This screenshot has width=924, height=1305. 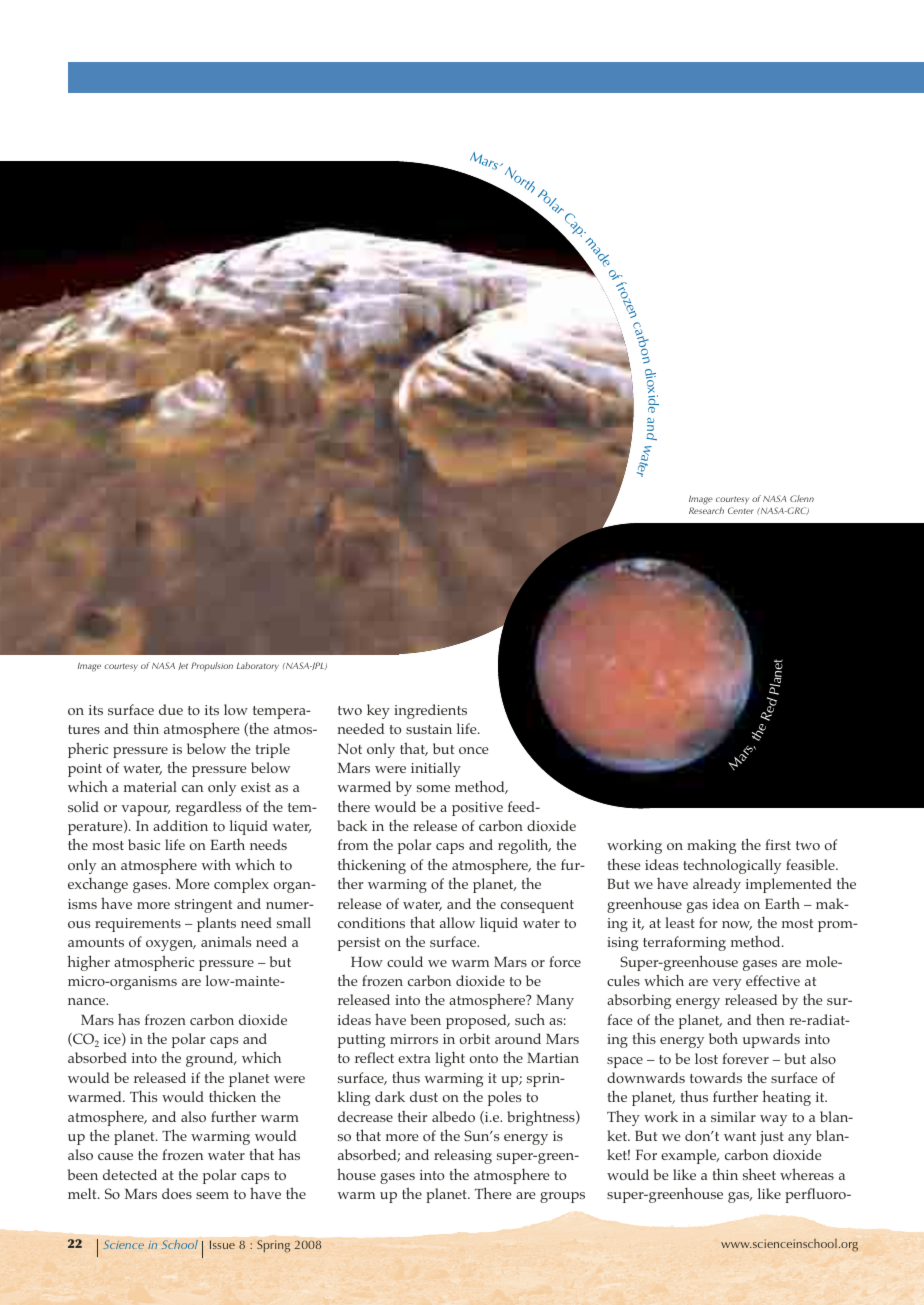 I want to click on light, so click(x=450, y=1059).
